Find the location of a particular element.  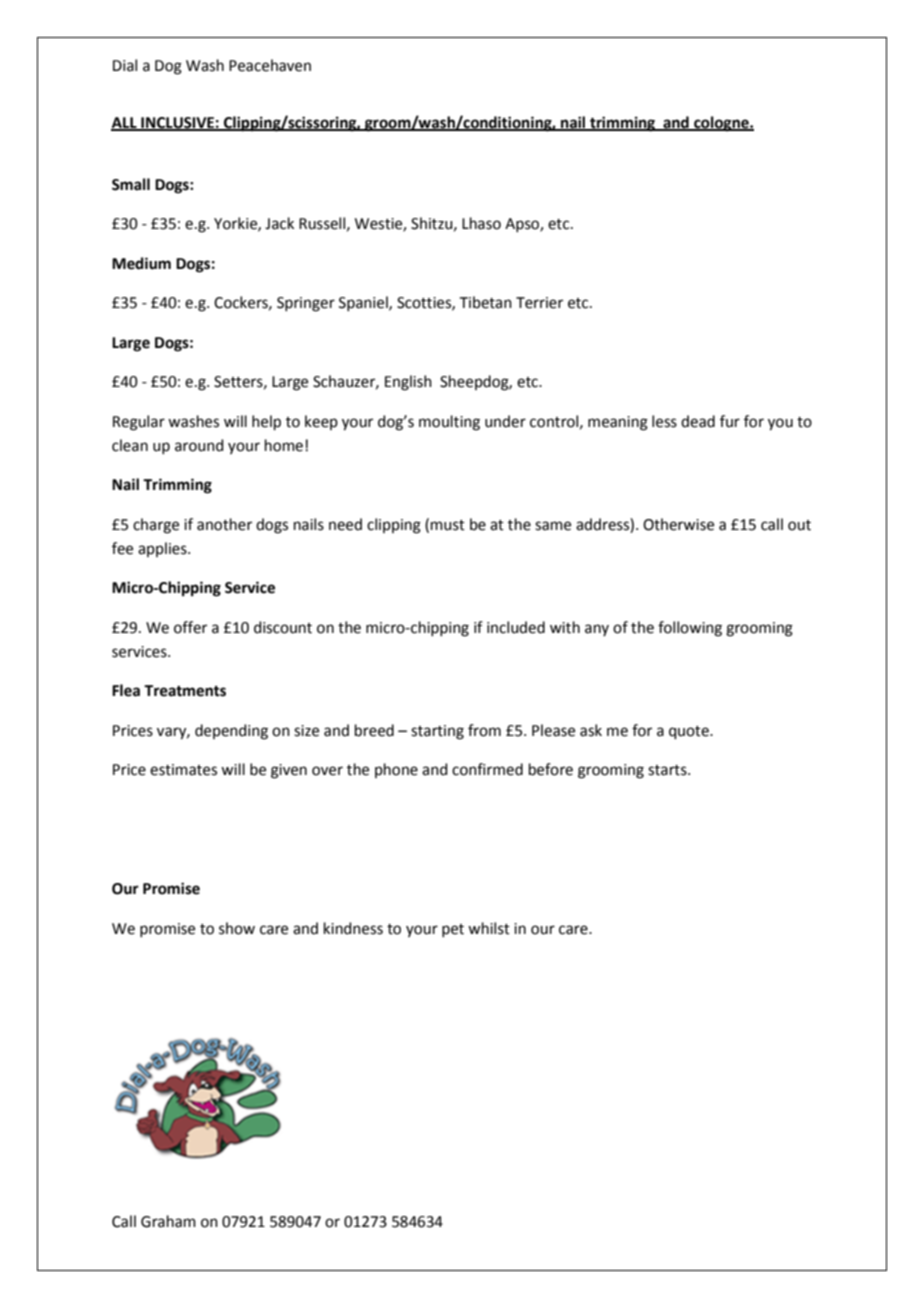

Terrier is located at coordinates (539, 303).
